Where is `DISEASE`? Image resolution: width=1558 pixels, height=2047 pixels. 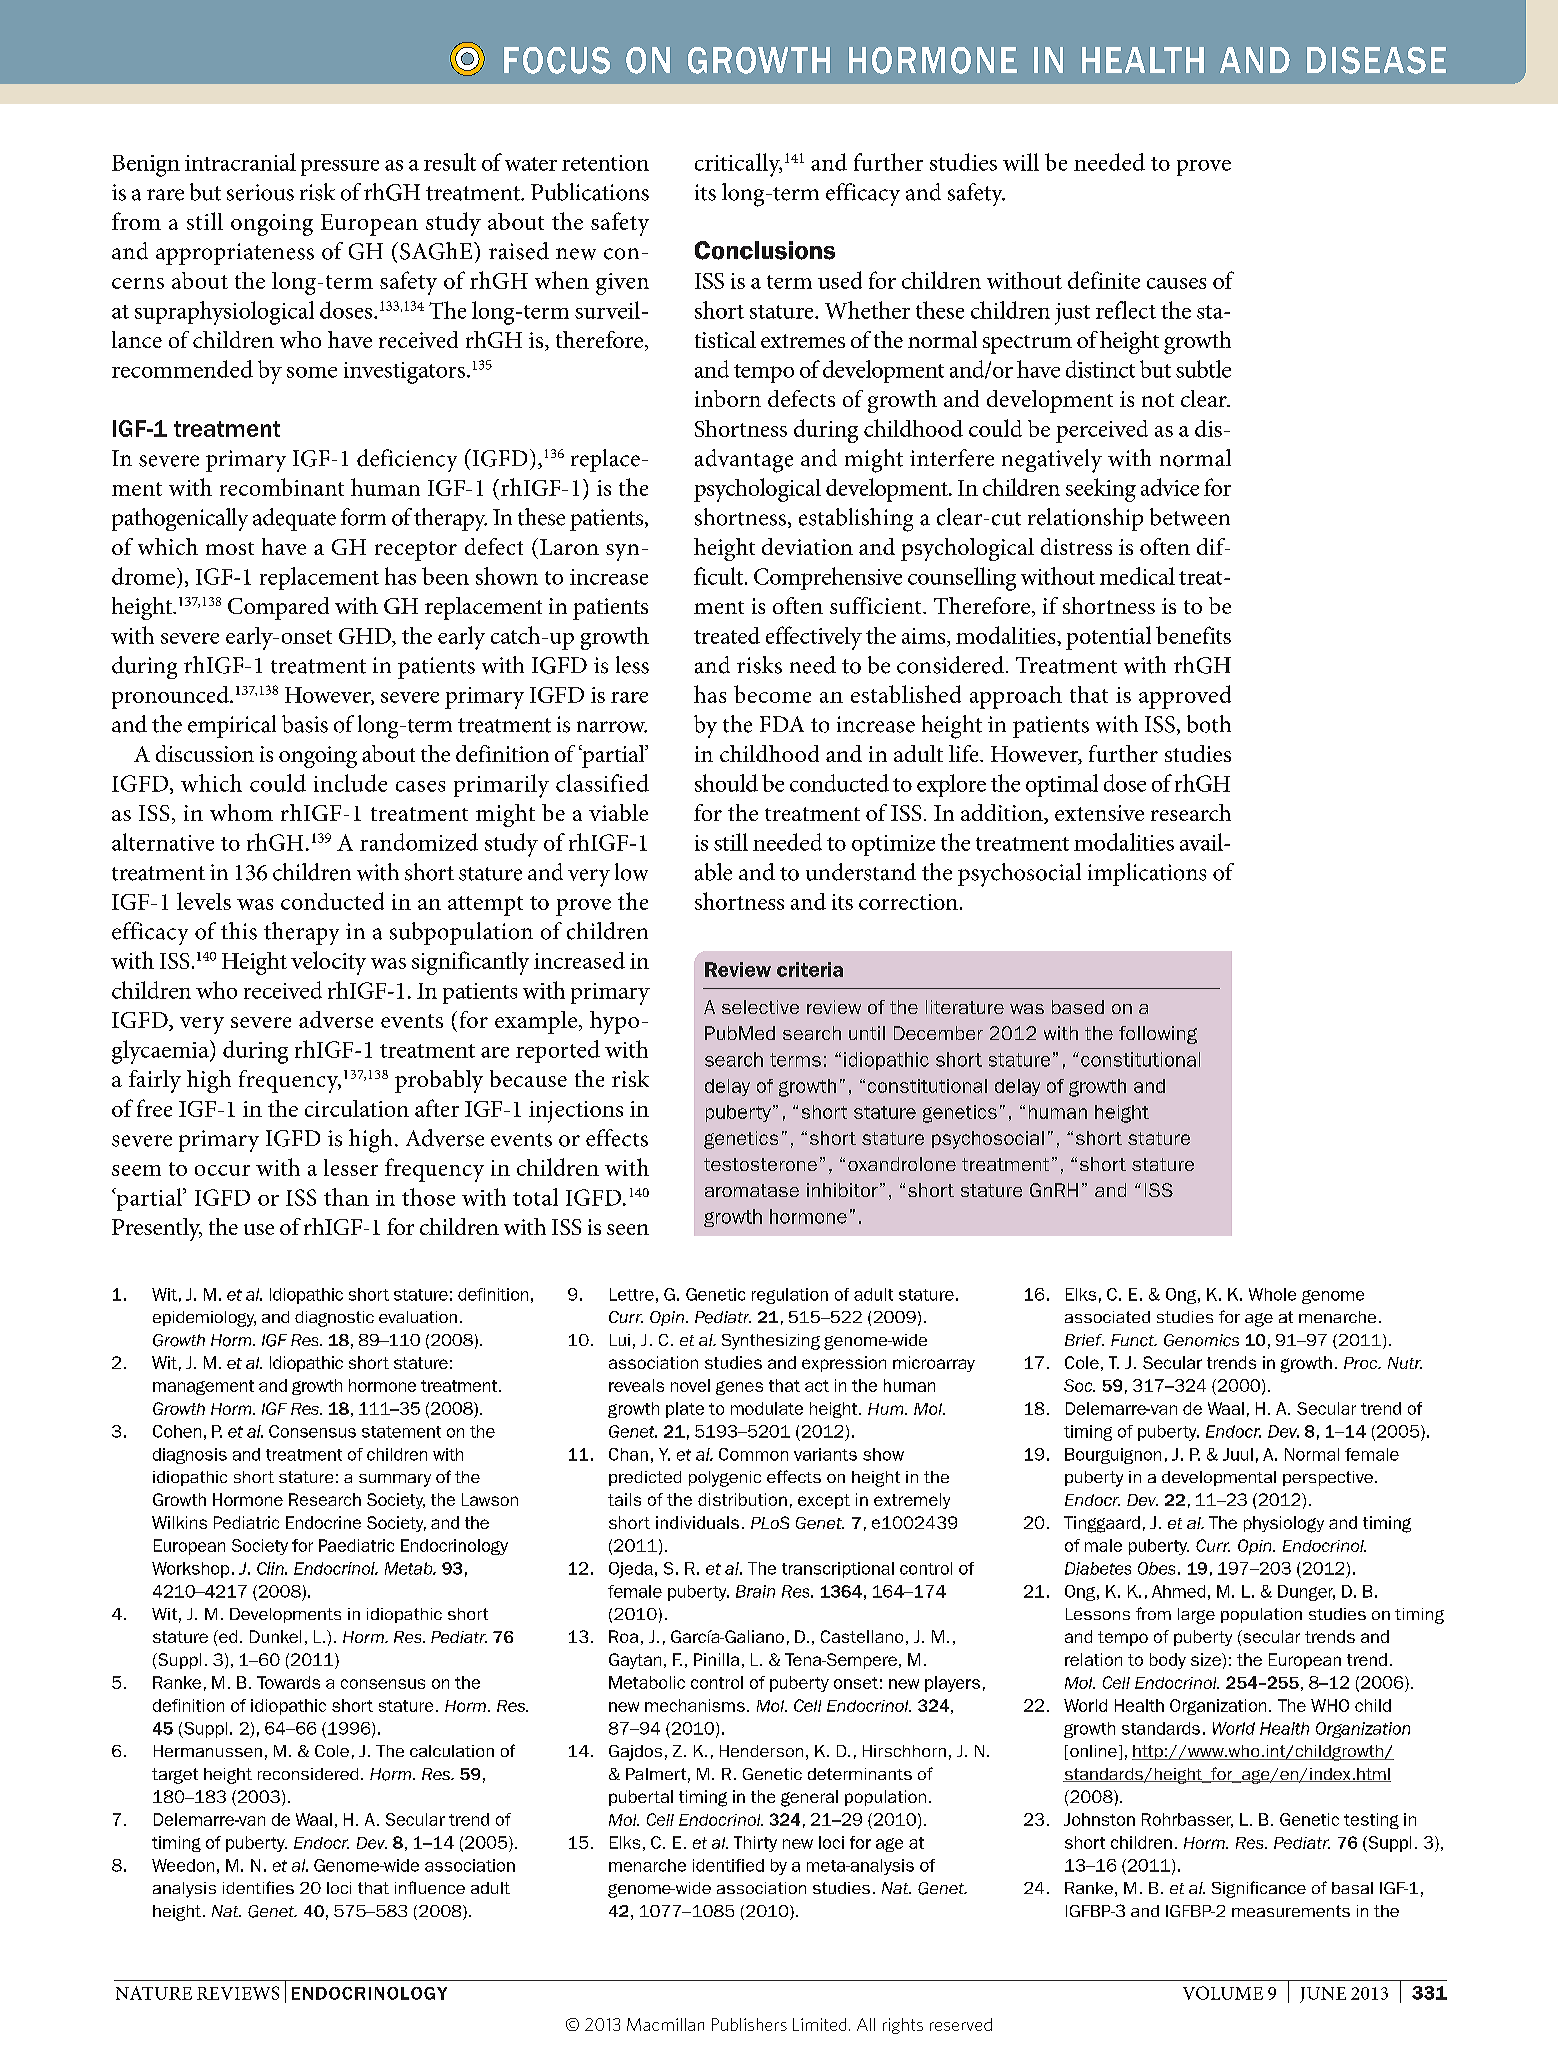 DISEASE is located at coordinates (1376, 60).
